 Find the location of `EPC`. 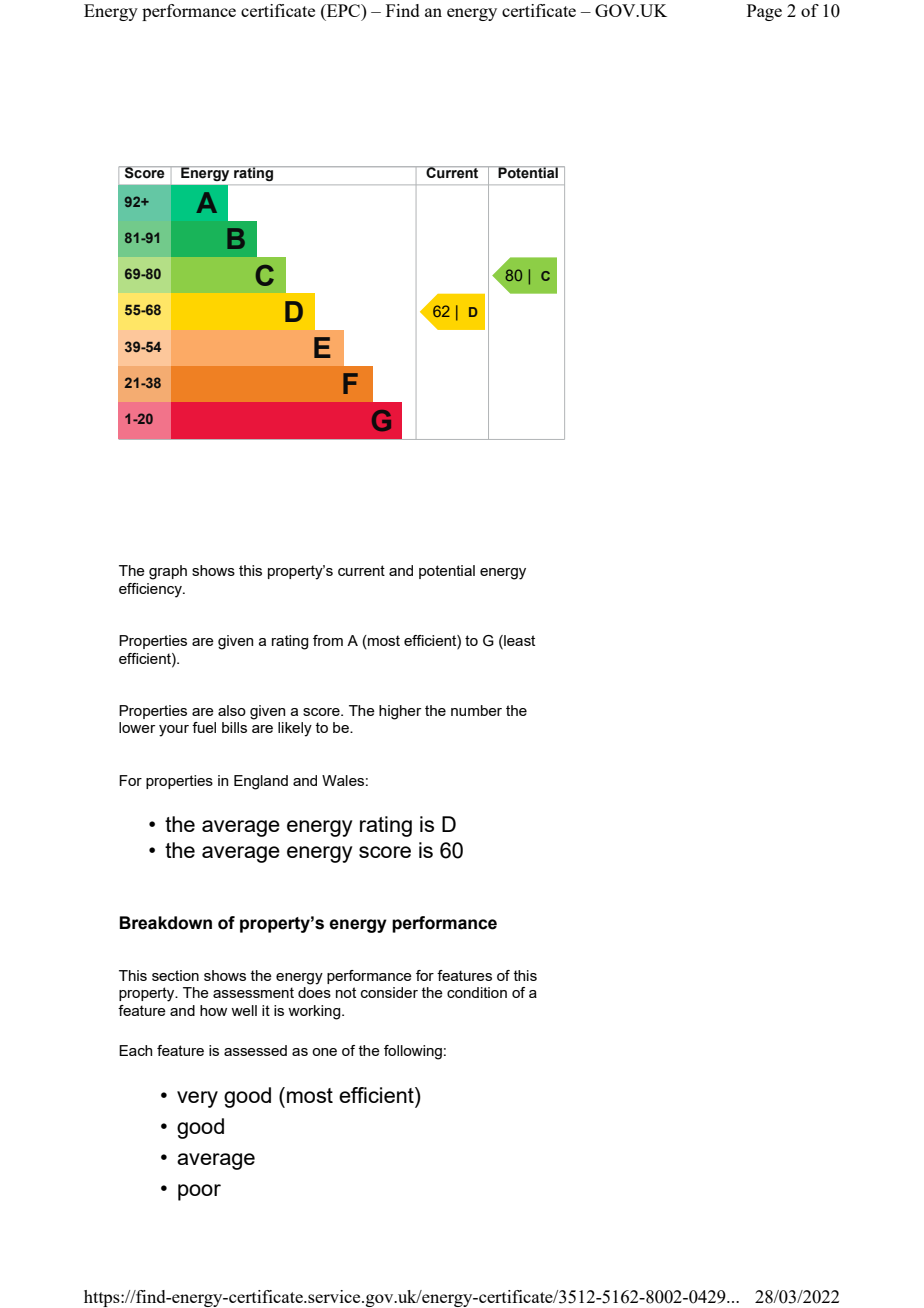

EPC is located at coordinates (343, 11).
